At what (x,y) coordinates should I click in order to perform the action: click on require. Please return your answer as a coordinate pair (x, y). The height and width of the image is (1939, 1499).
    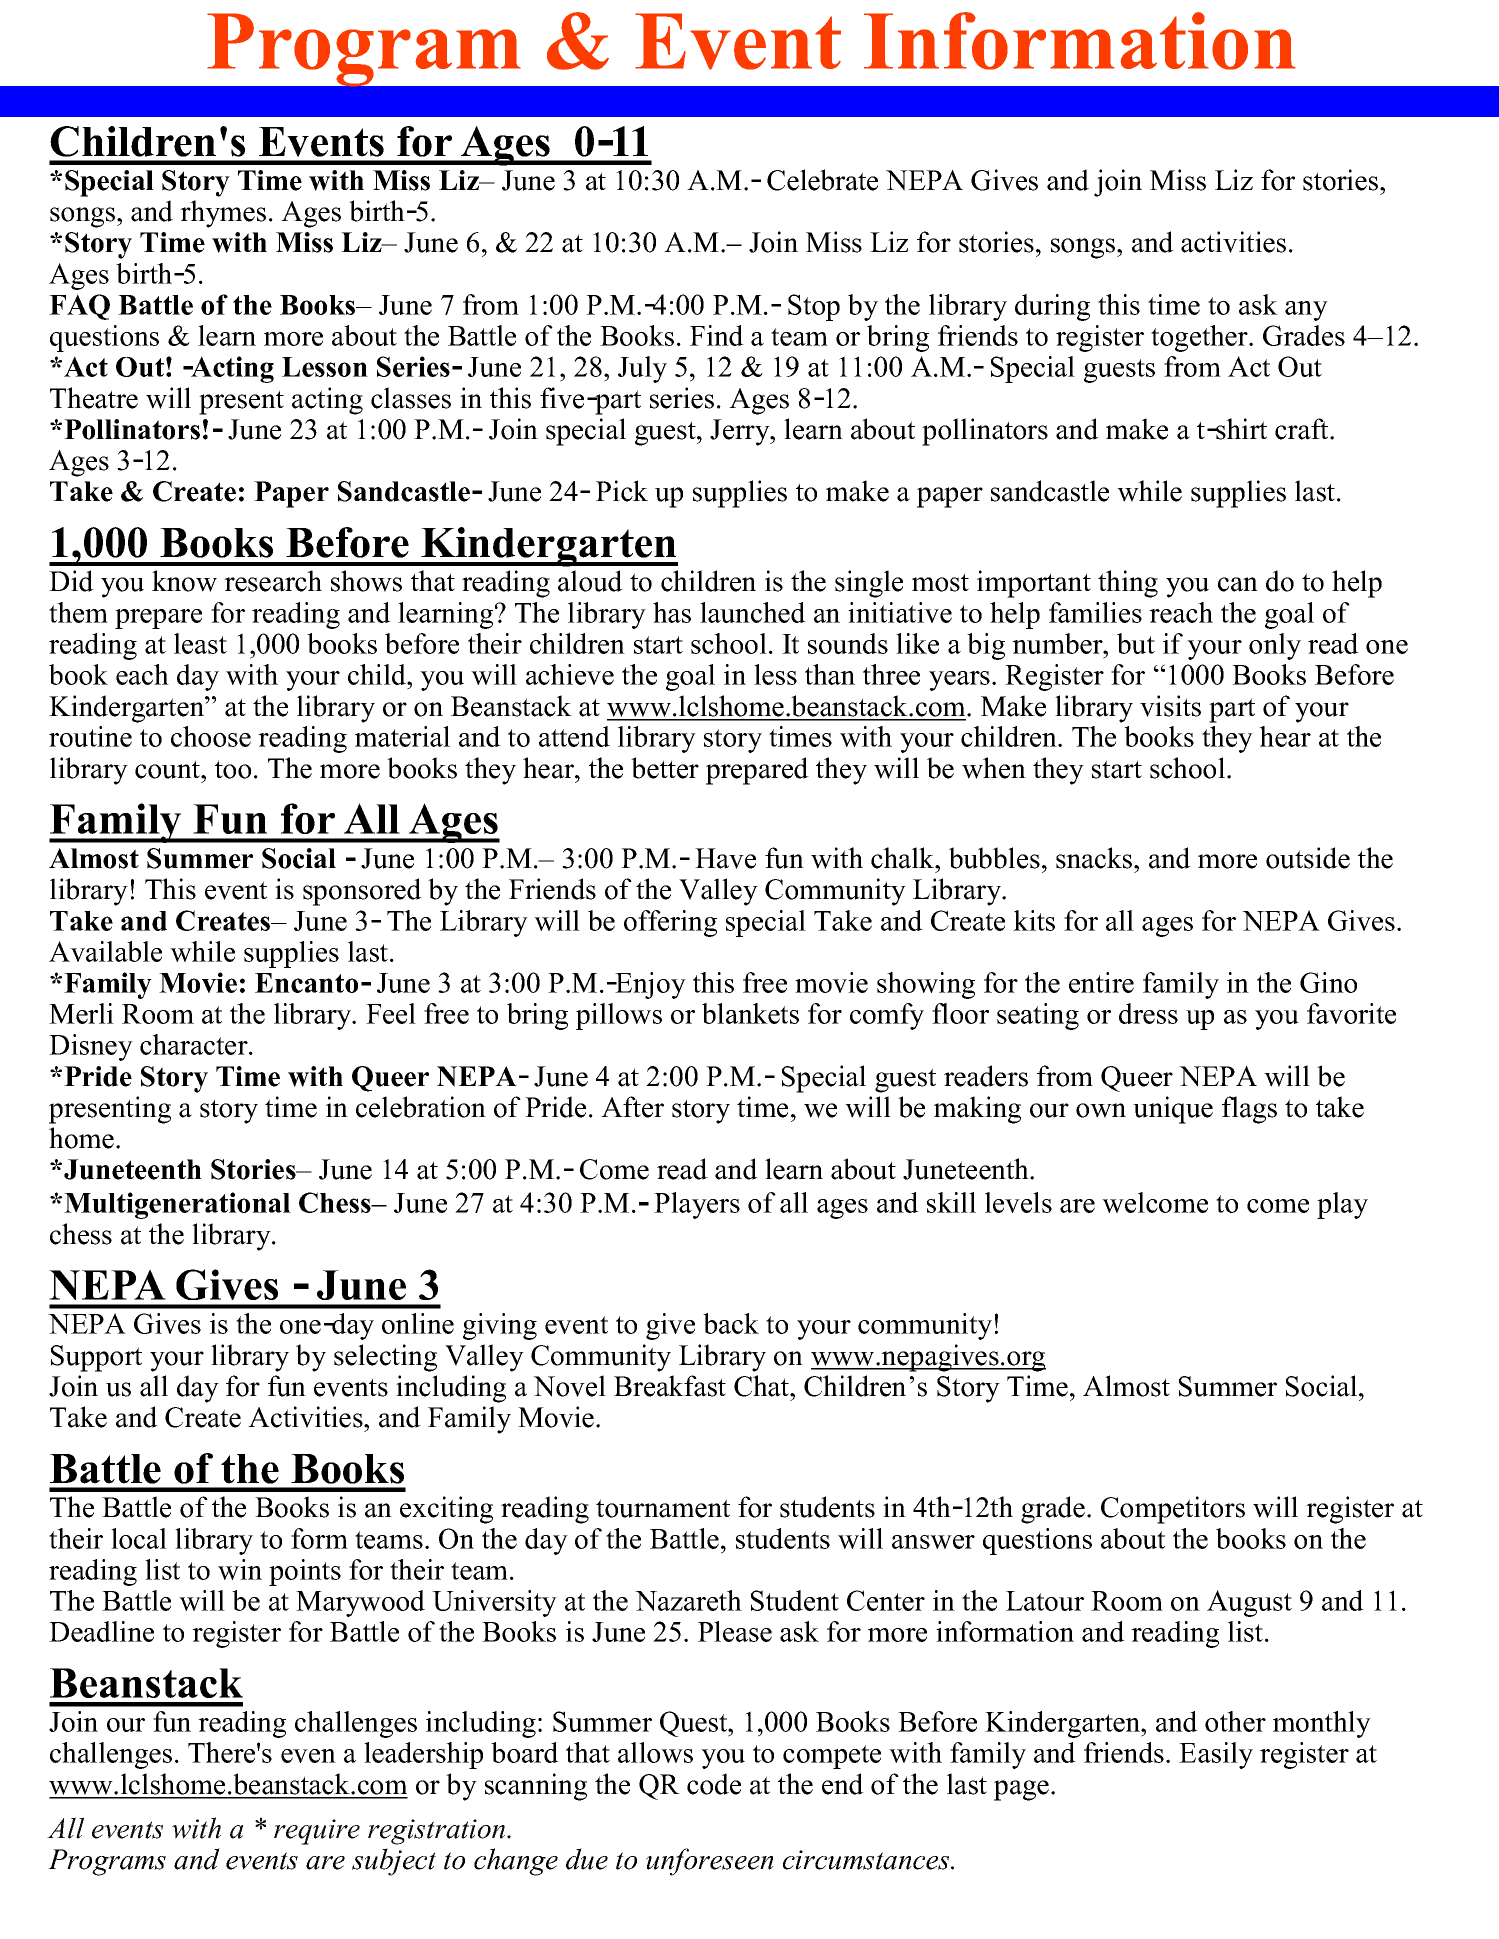
    Looking at the image, I should click on (317, 1832).
